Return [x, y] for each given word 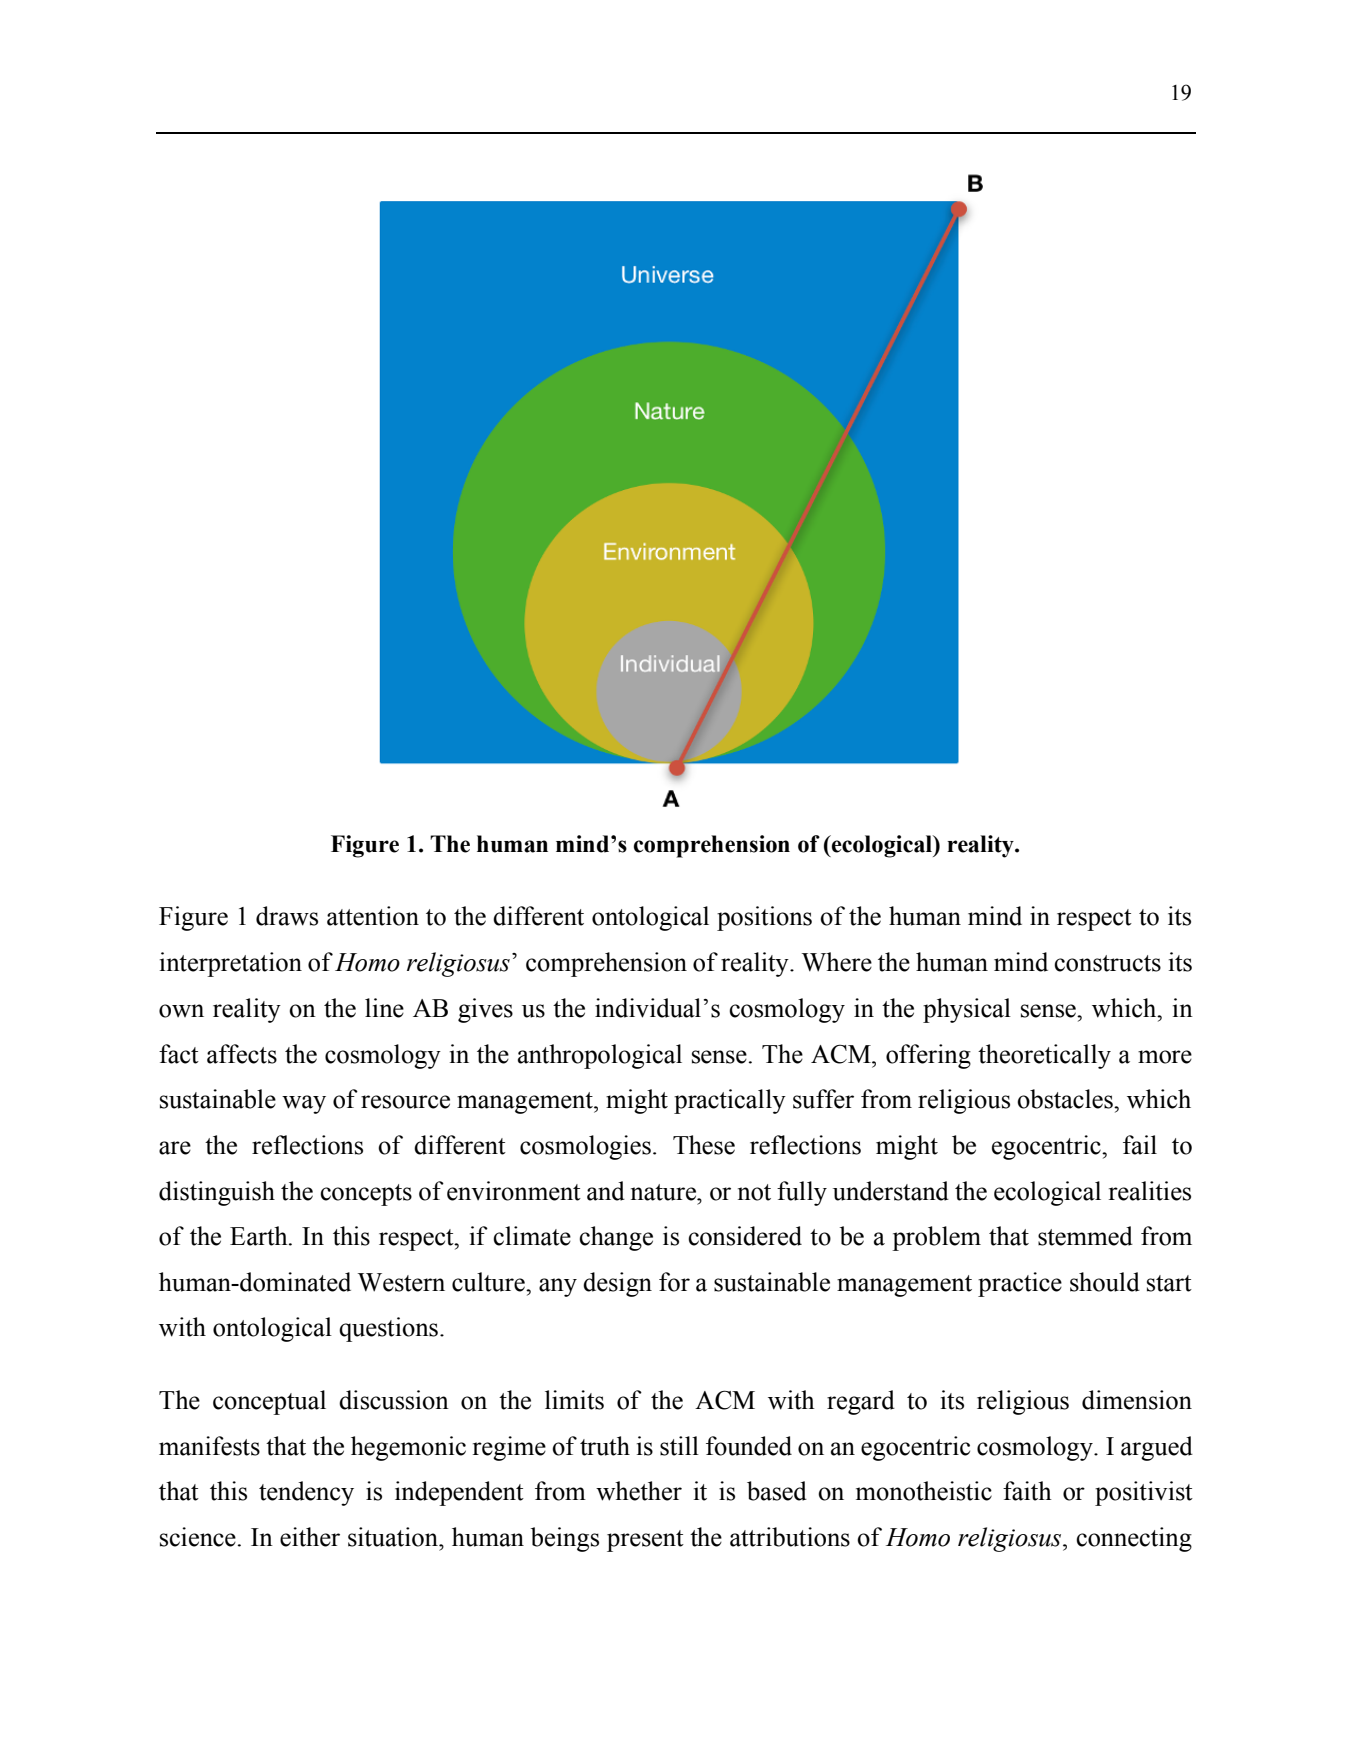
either [310, 1537]
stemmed [1085, 1236]
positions [764, 918]
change [616, 1238]
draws [287, 916]
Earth [260, 1236]
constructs [1107, 963]
